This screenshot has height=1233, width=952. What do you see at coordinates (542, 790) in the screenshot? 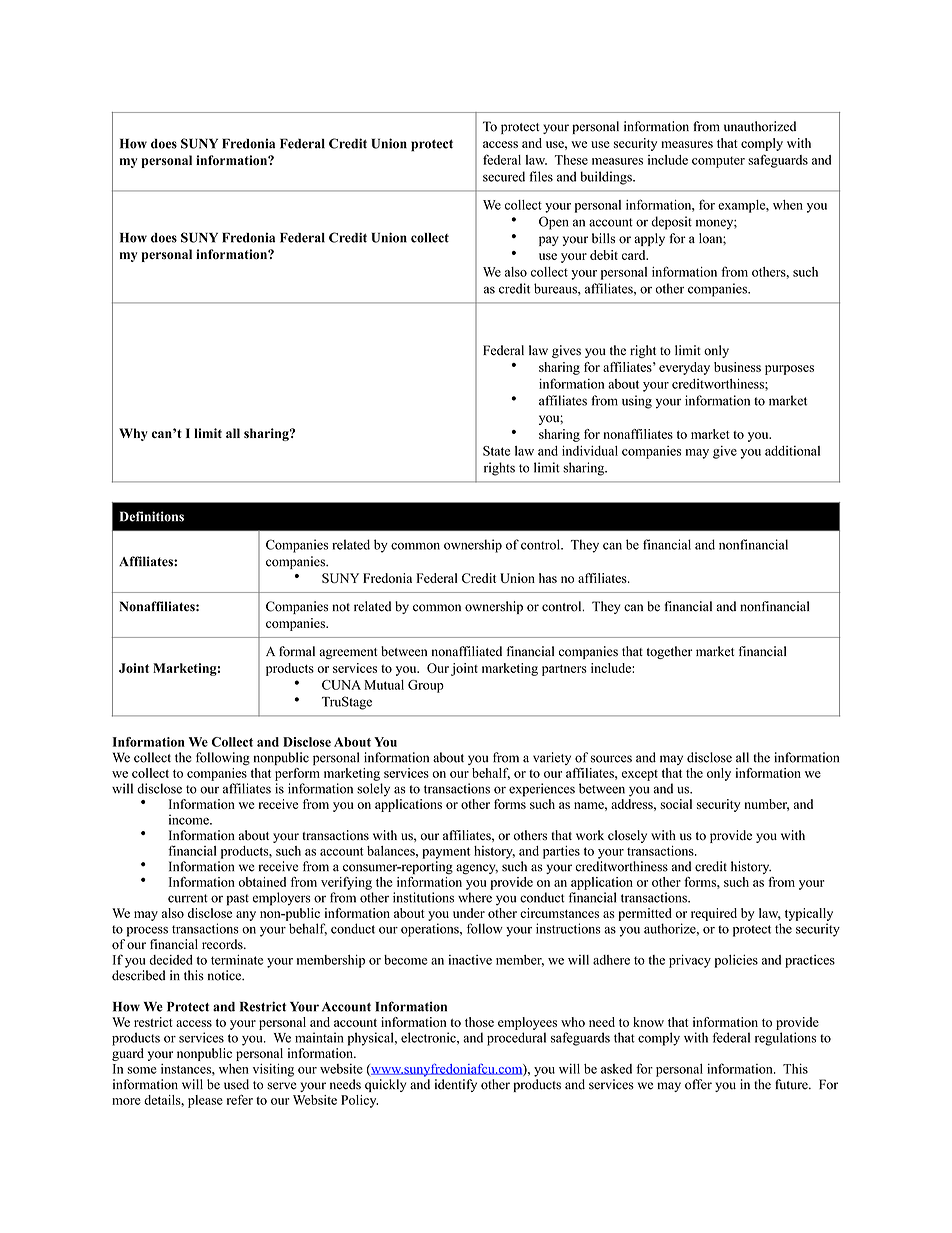
I see `experiences` at bounding box center [542, 790].
